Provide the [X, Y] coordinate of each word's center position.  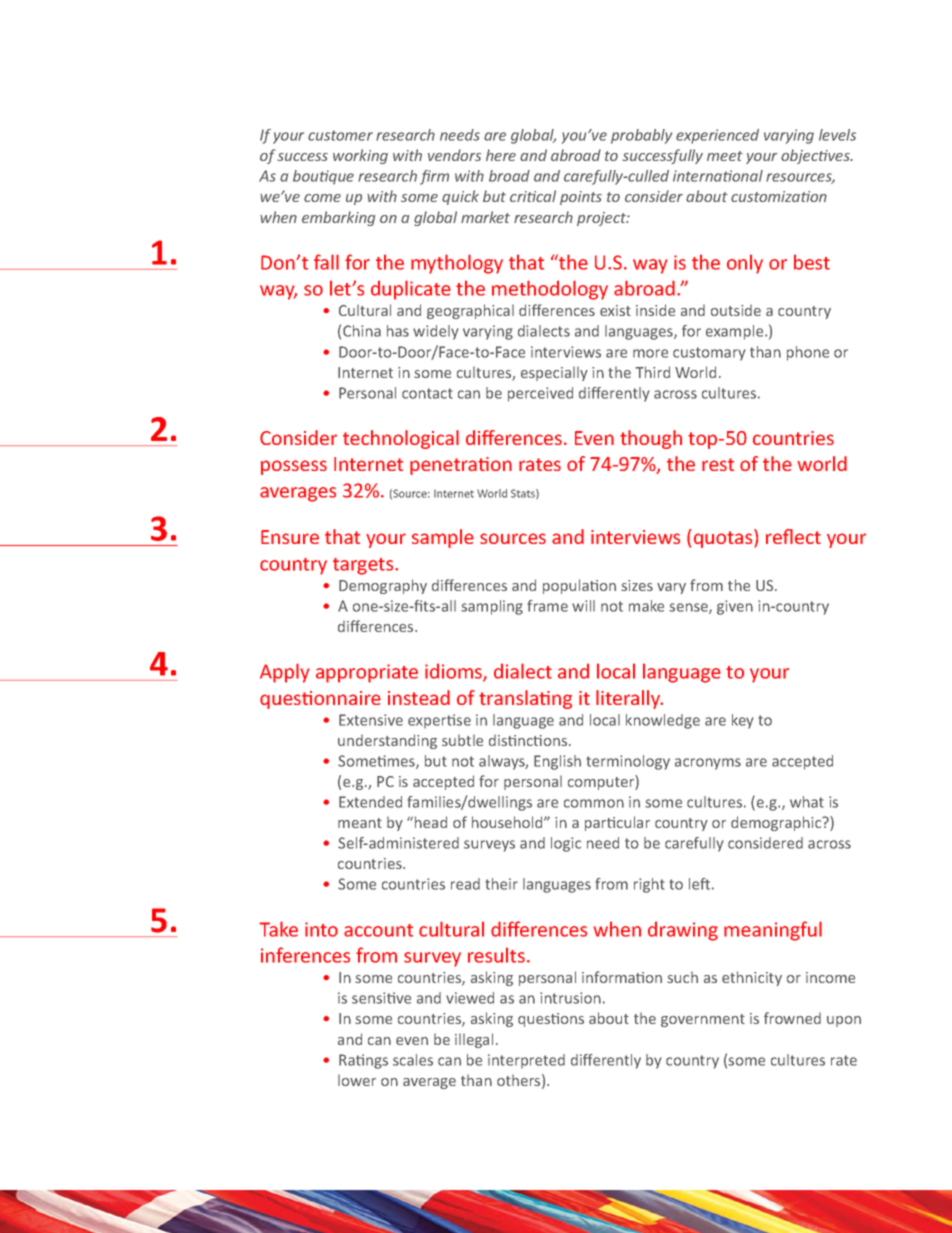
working [360, 156]
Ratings [363, 1061]
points [581, 198]
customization [779, 196]
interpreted [526, 1061]
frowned [792, 1018]
